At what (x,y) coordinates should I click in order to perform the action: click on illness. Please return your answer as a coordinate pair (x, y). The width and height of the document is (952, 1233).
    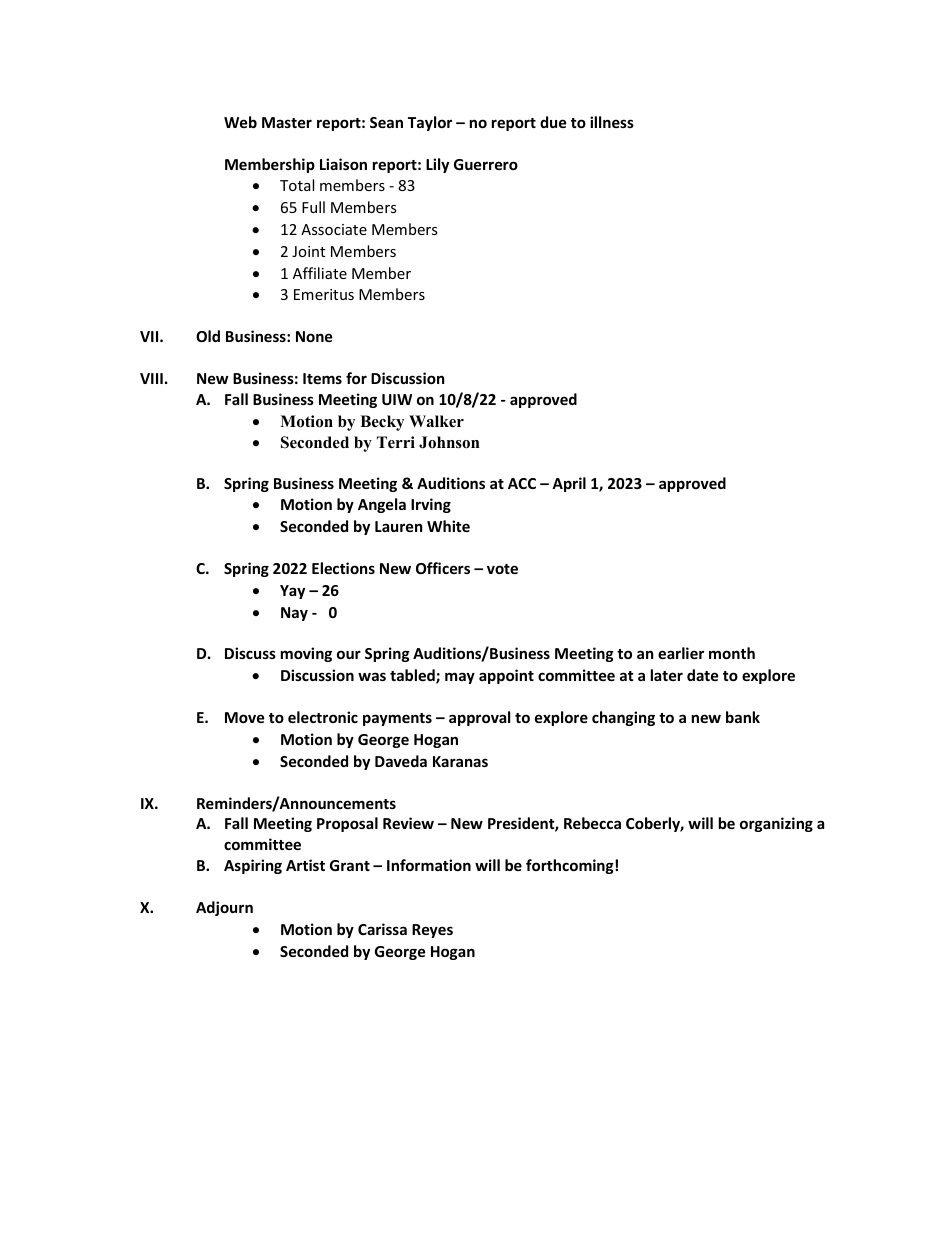
    Looking at the image, I should click on (612, 122).
